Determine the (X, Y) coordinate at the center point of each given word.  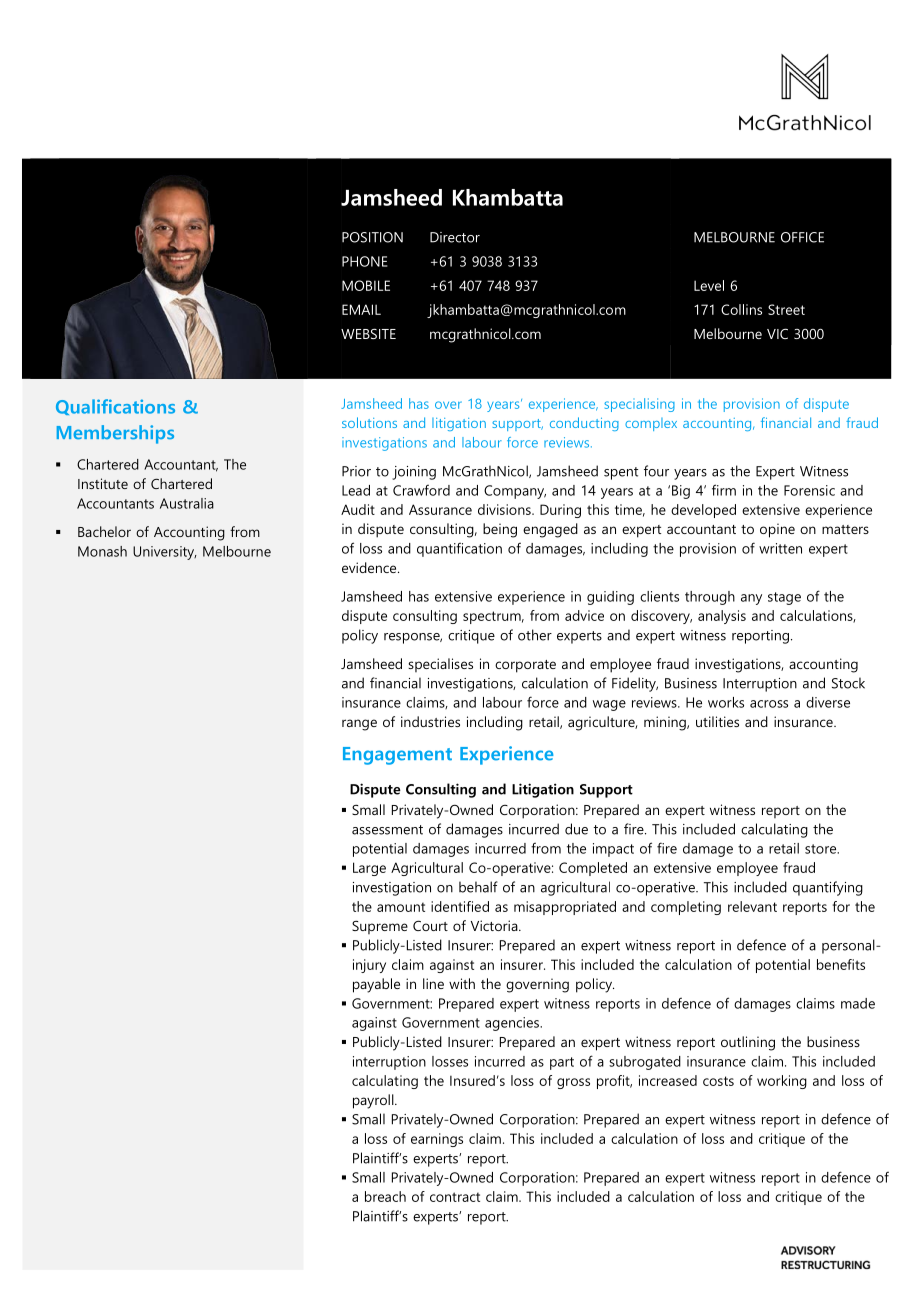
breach (385, 1196)
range (359, 725)
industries (430, 721)
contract (455, 1197)
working (782, 1082)
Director (455, 237)
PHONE (364, 261)
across (769, 704)
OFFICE (802, 237)
